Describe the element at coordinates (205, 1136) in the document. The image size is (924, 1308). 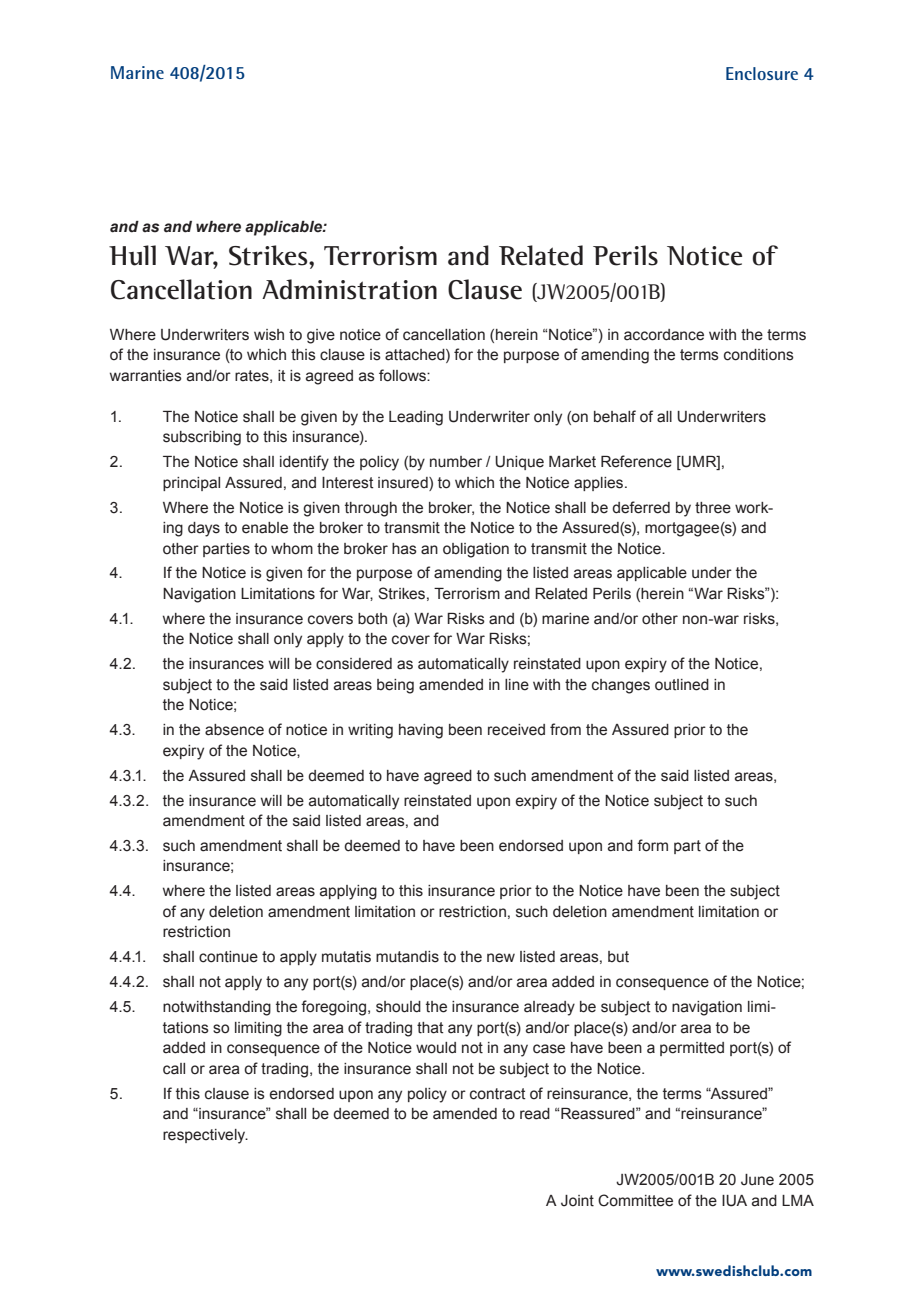
I see `respectively` at that location.
